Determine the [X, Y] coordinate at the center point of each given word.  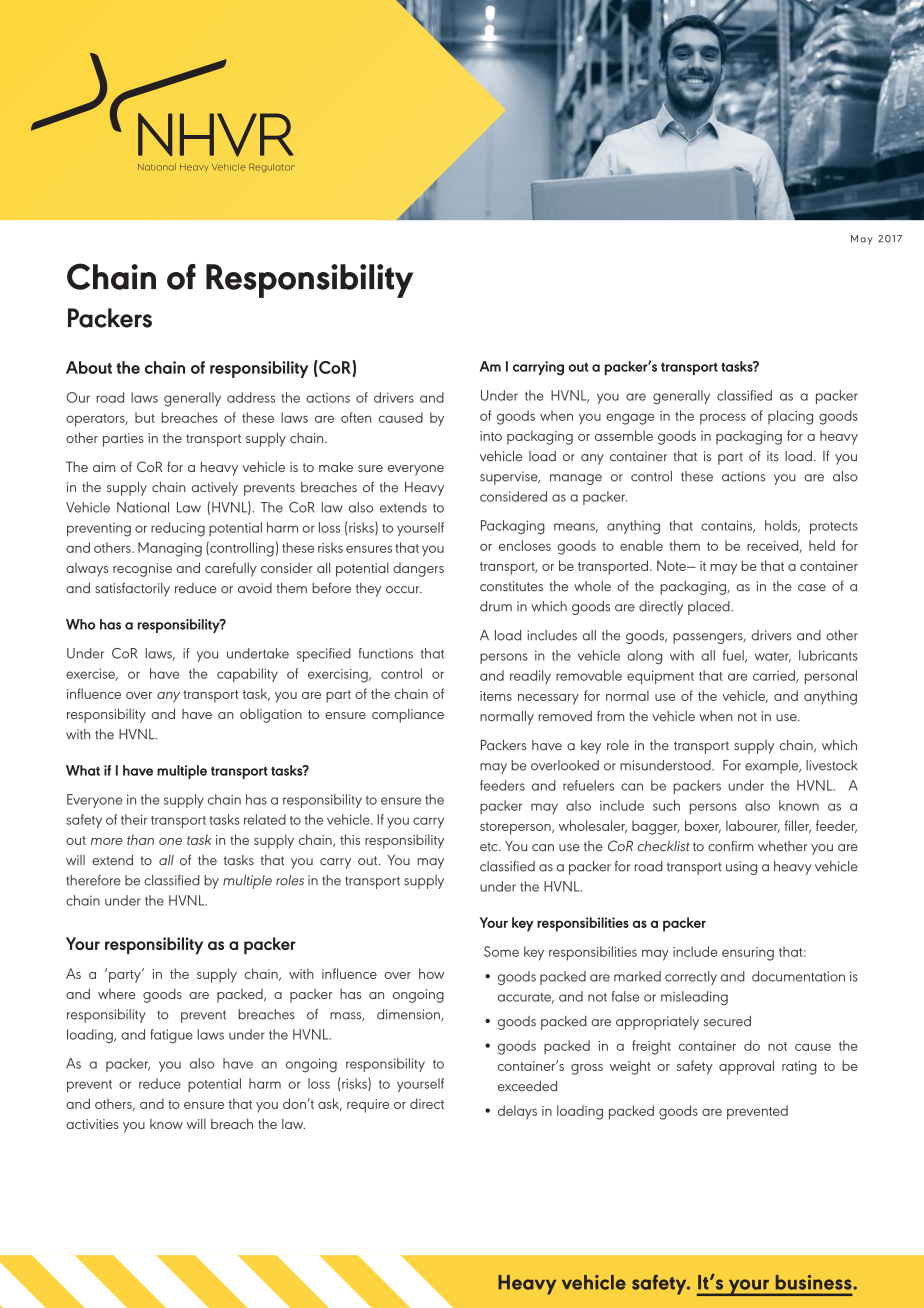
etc [490, 847]
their [134, 819]
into [491, 436]
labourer [753, 826]
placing [790, 417]
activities [92, 1124]
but [145, 417]
